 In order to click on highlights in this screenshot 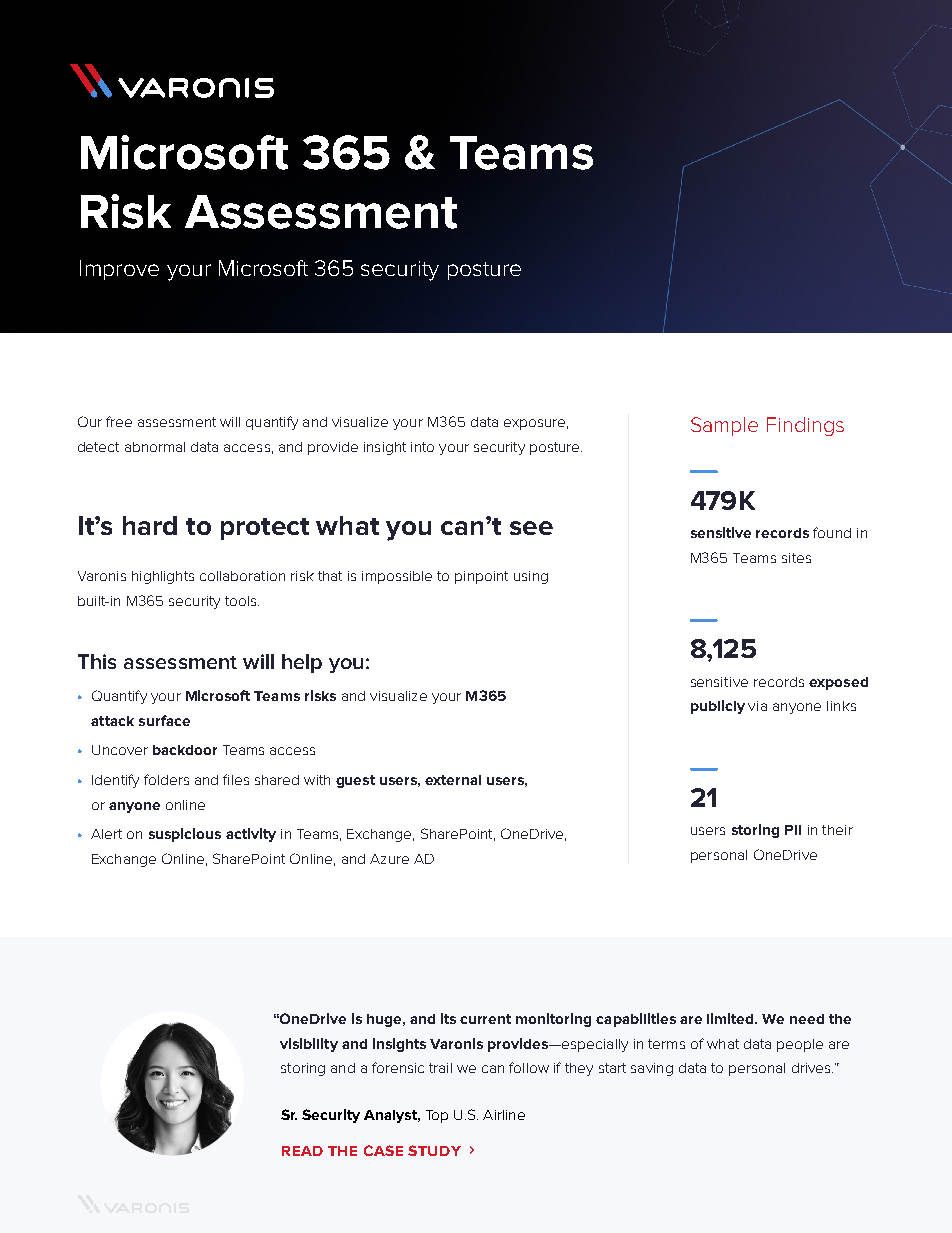, I will do `click(163, 577)`.
